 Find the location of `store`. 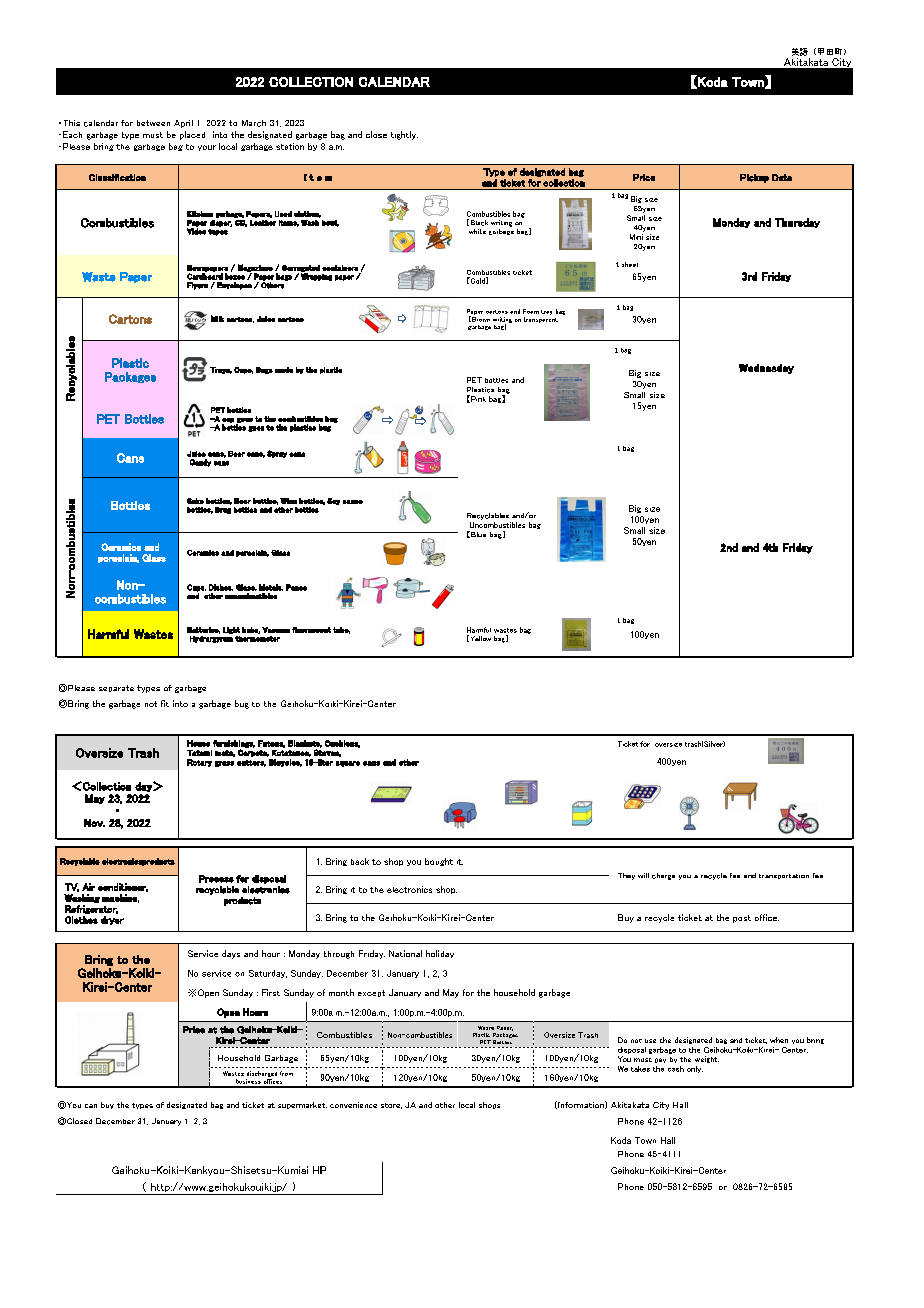

store is located at coordinates (391, 1106).
